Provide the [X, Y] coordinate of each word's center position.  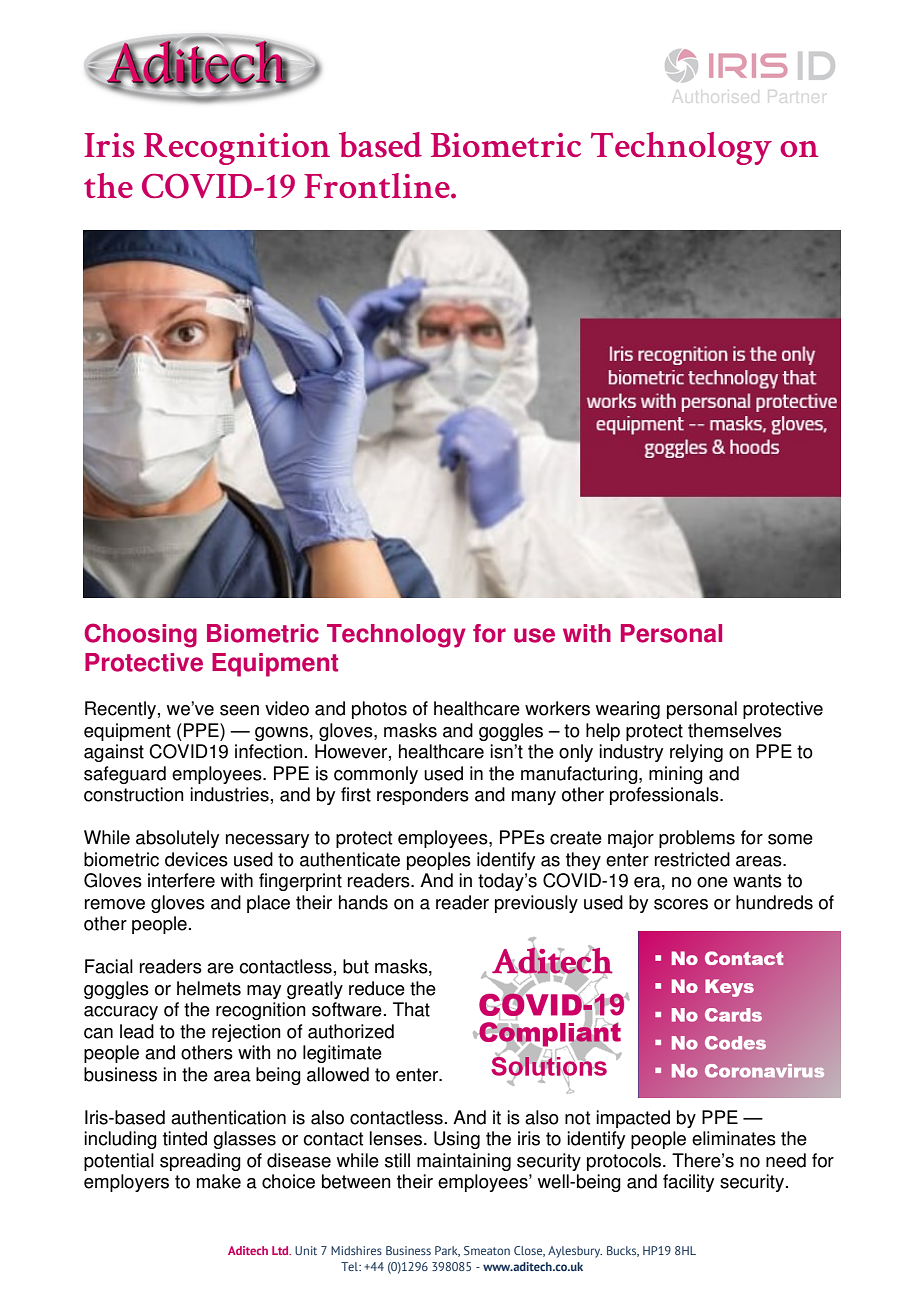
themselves [735, 730]
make [219, 1181]
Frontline [378, 185]
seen [239, 710]
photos [379, 710]
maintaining [464, 1162]
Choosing [141, 635]
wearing [628, 710]
